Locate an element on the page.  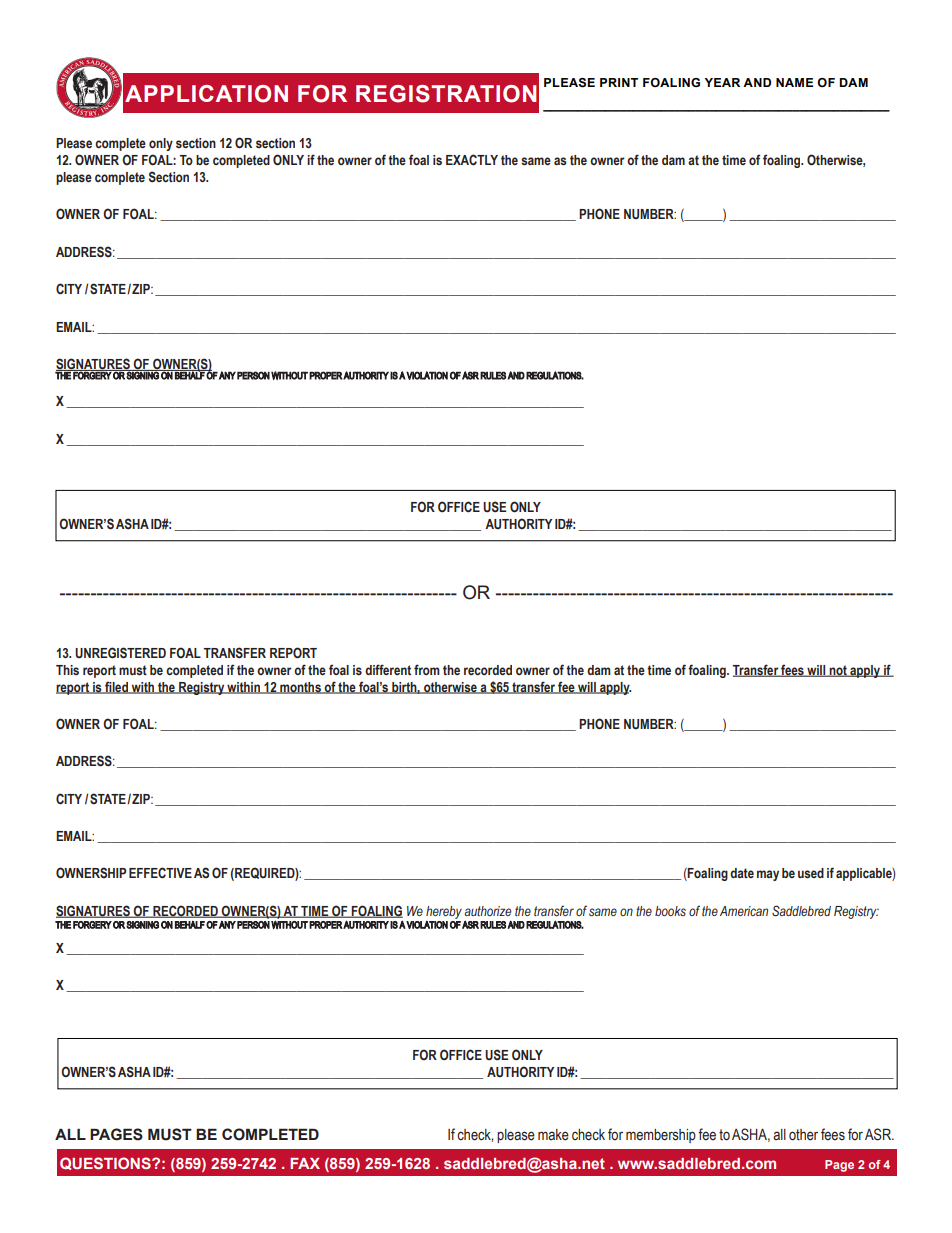
from is located at coordinates (427, 669).
